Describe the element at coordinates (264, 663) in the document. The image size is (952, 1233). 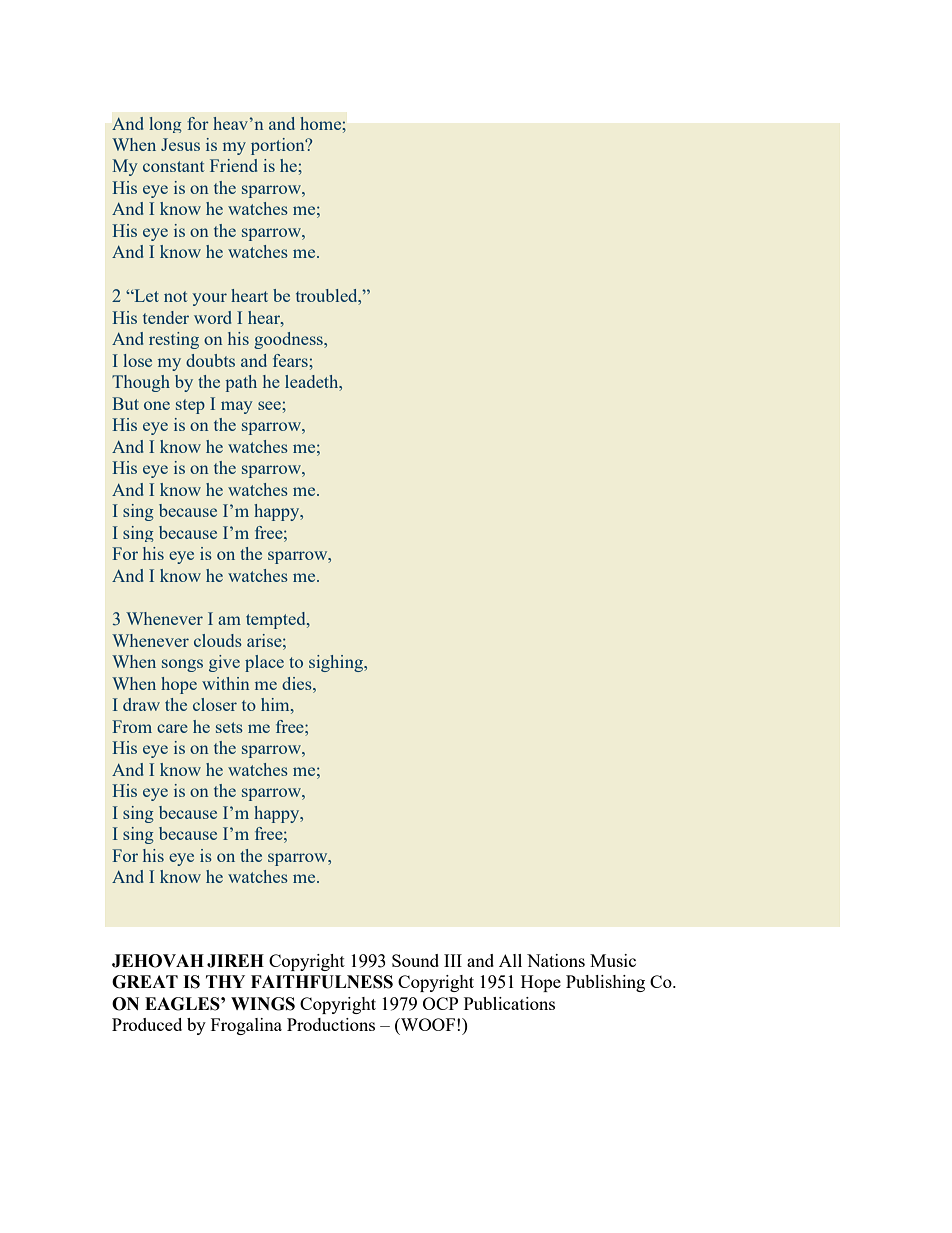
I see `place` at that location.
